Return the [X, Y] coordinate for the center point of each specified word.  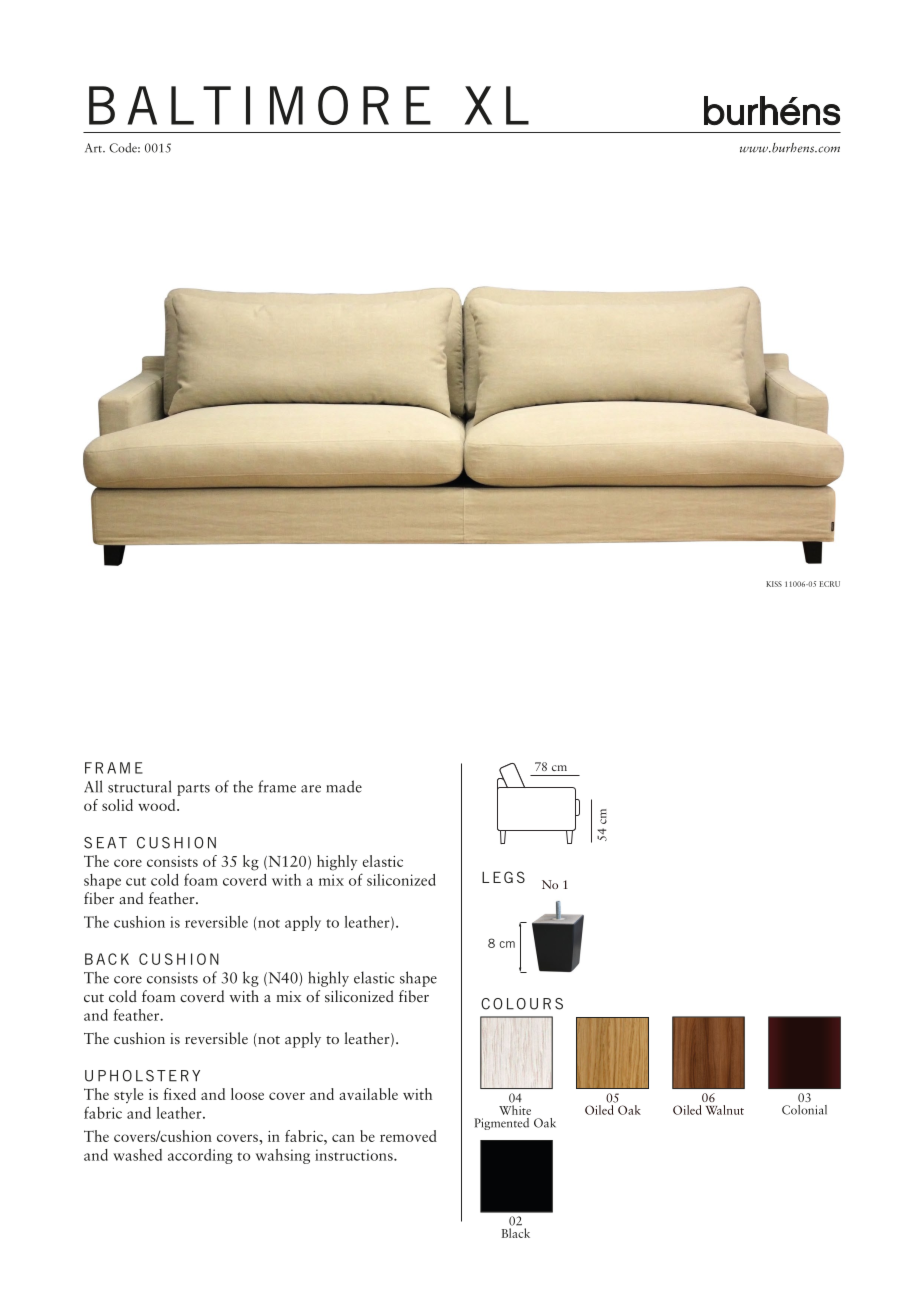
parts [193, 790]
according [200, 1156]
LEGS [503, 877]
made [344, 786]
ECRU [829, 584]
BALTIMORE [260, 105]
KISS [774, 584]
